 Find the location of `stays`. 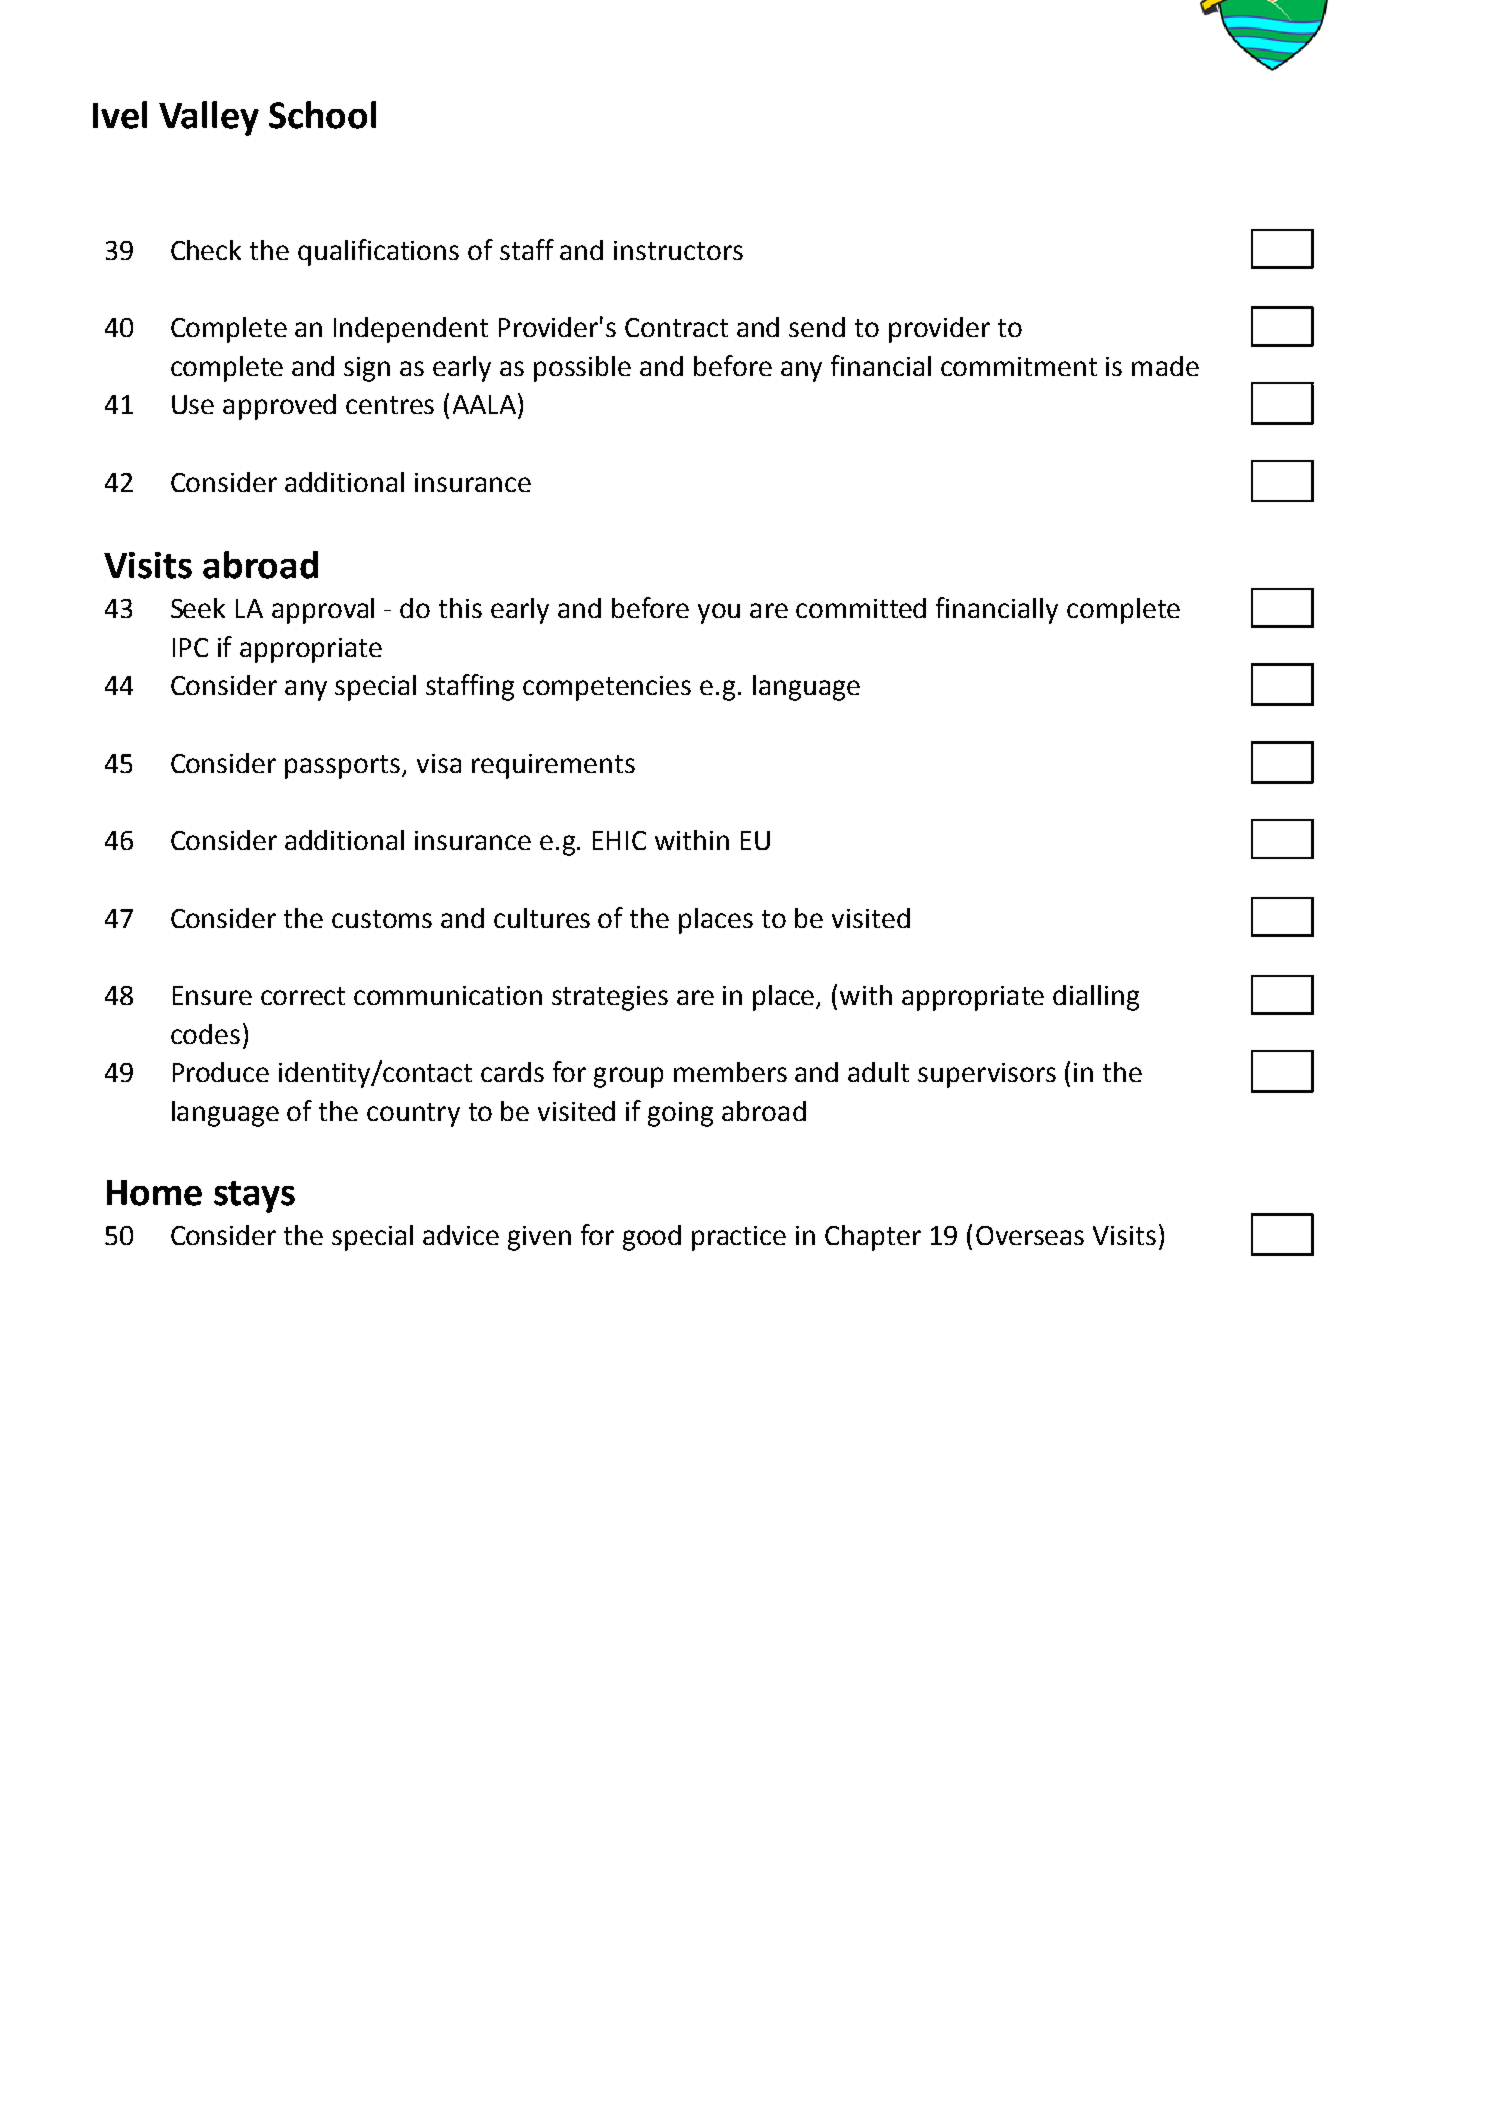

stays is located at coordinates (254, 1197).
